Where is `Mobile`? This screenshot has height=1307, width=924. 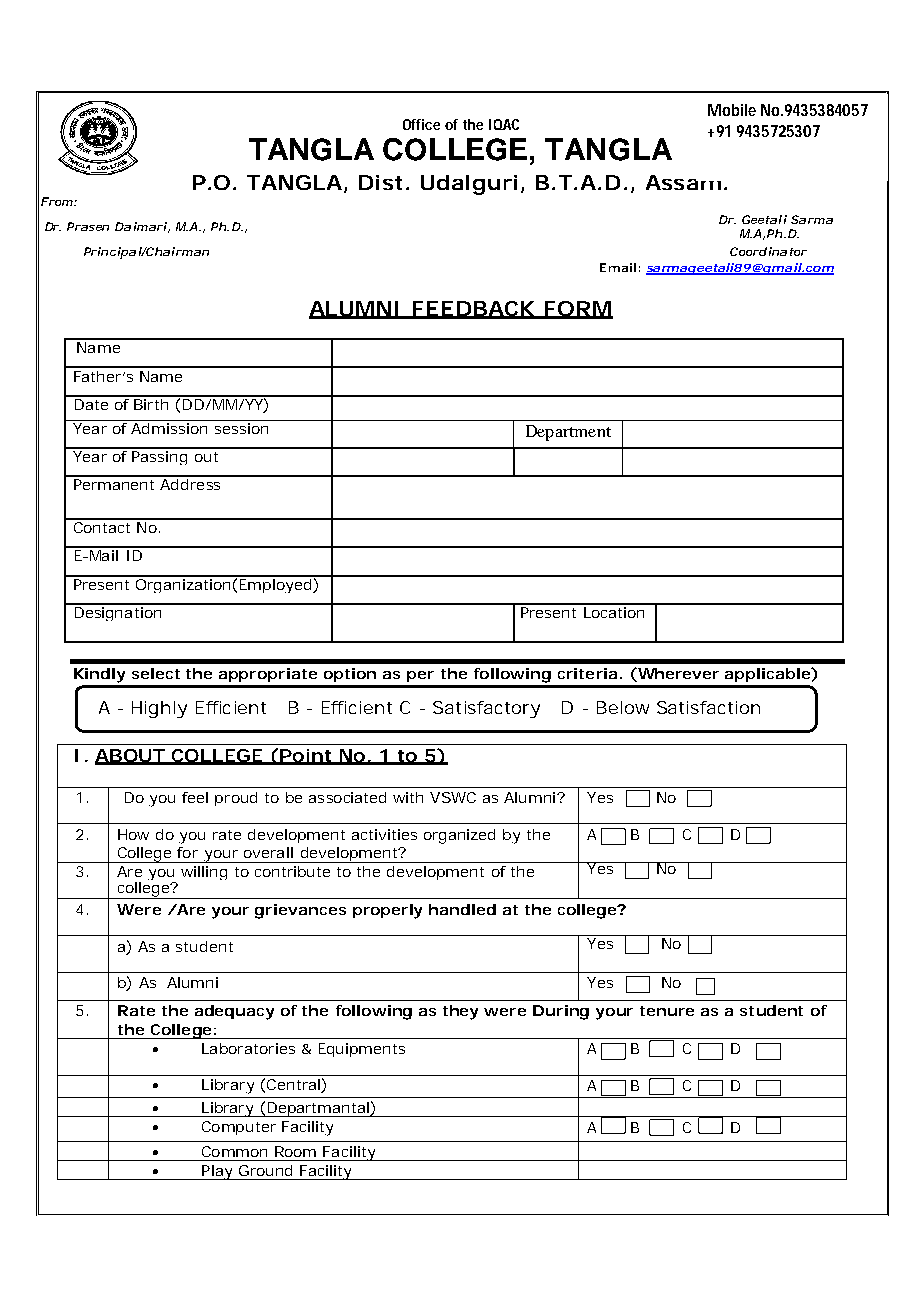 Mobile is located at coordinates (732, 110).
